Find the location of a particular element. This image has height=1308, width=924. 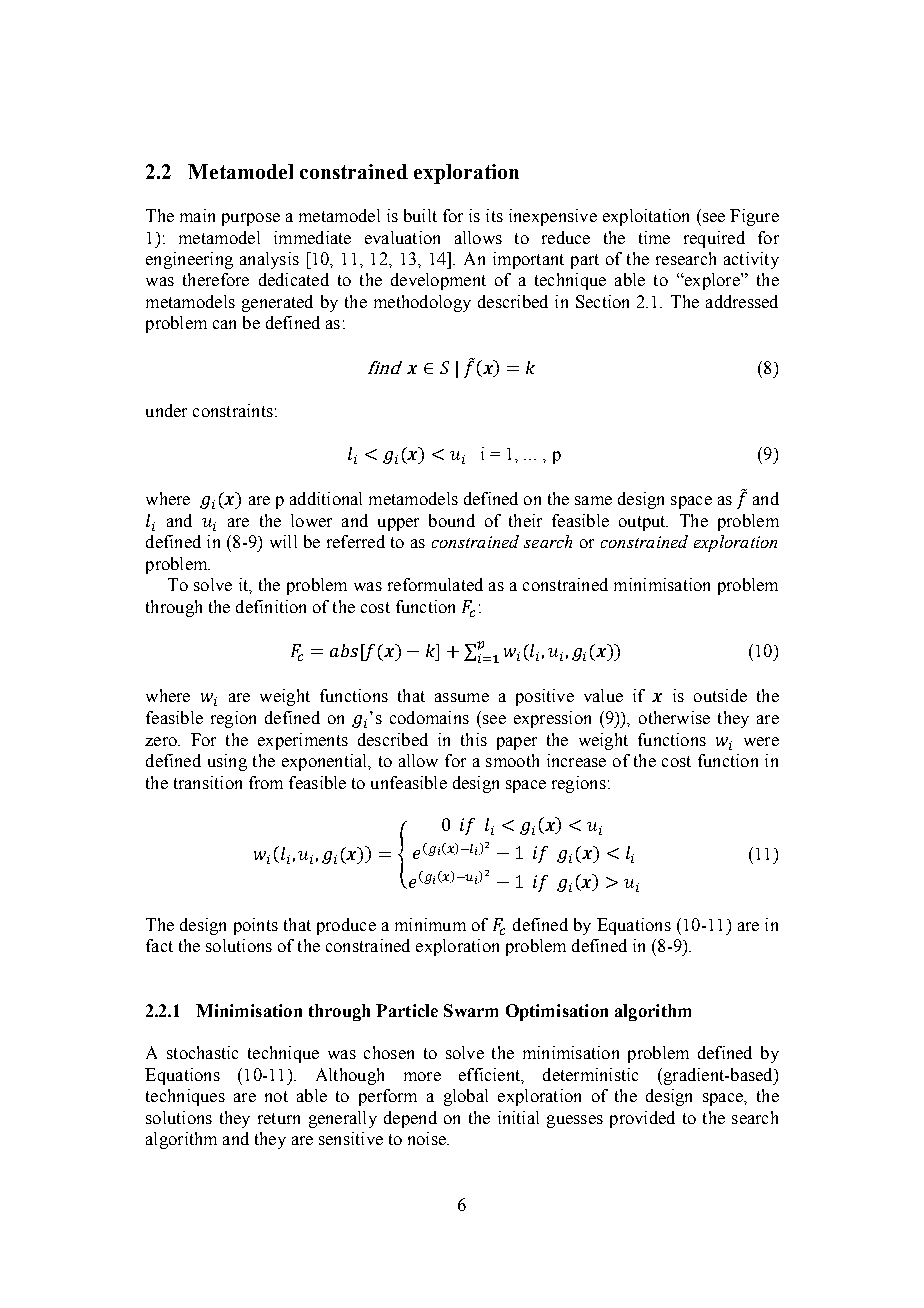

will is located at coordinates (283, 541).
